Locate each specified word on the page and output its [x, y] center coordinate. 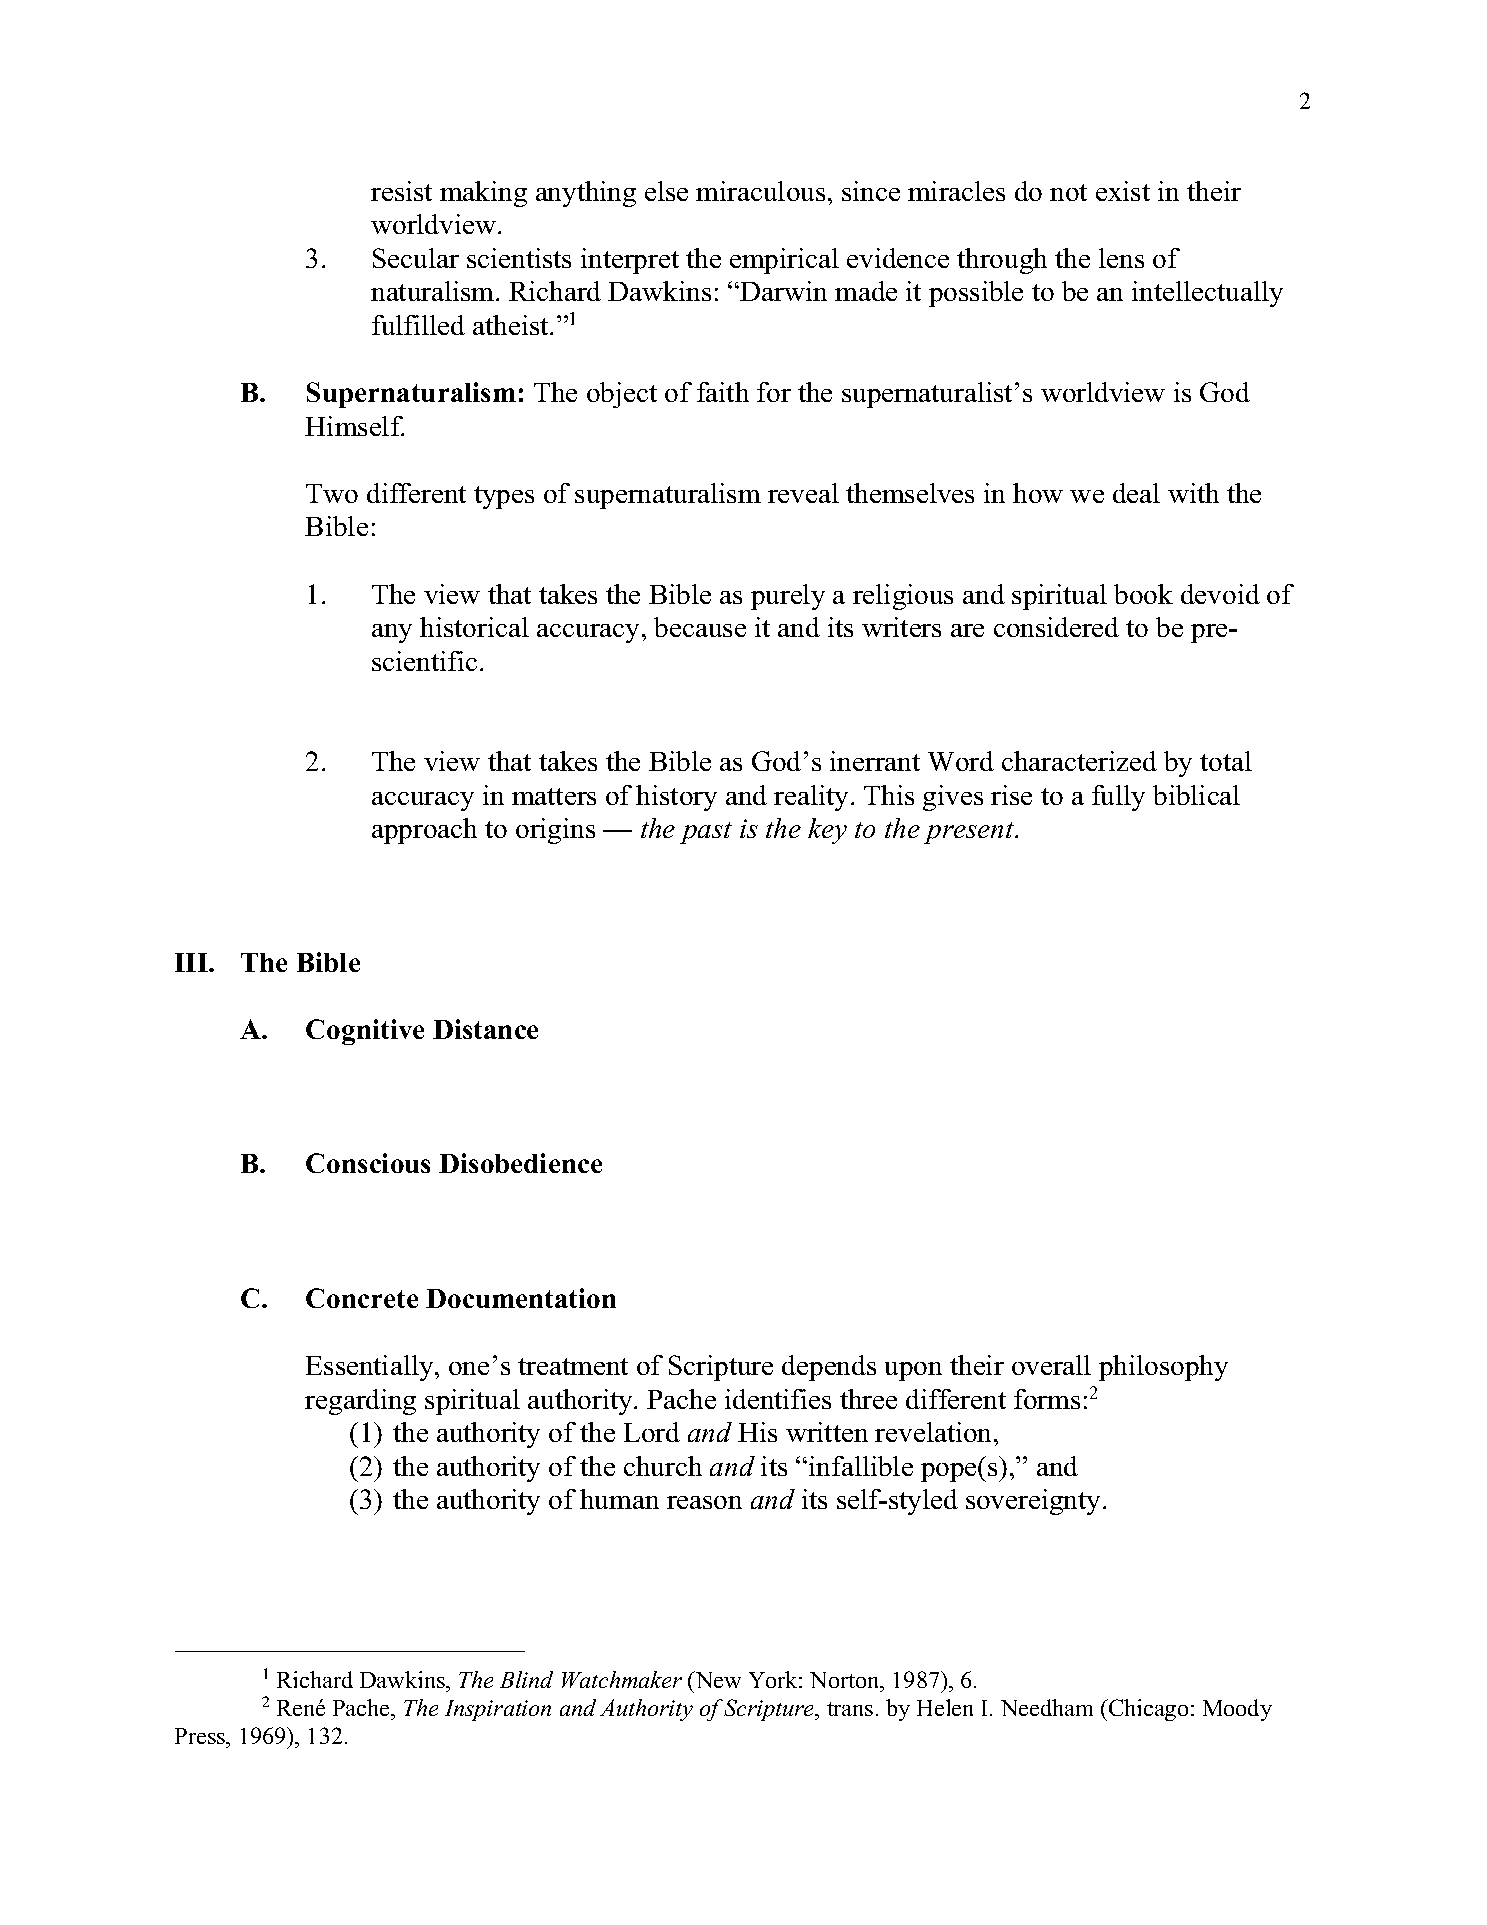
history [676, 798]
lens [1121, 258]
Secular [416, 258]
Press [201, 1736]
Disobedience [520, 1163]
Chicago [1147, 1710]
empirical [784, 261]
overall [1051, 1365]
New [717, 1679]
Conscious [368, 1163]
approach [424, 831]
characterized [1079, 761]
